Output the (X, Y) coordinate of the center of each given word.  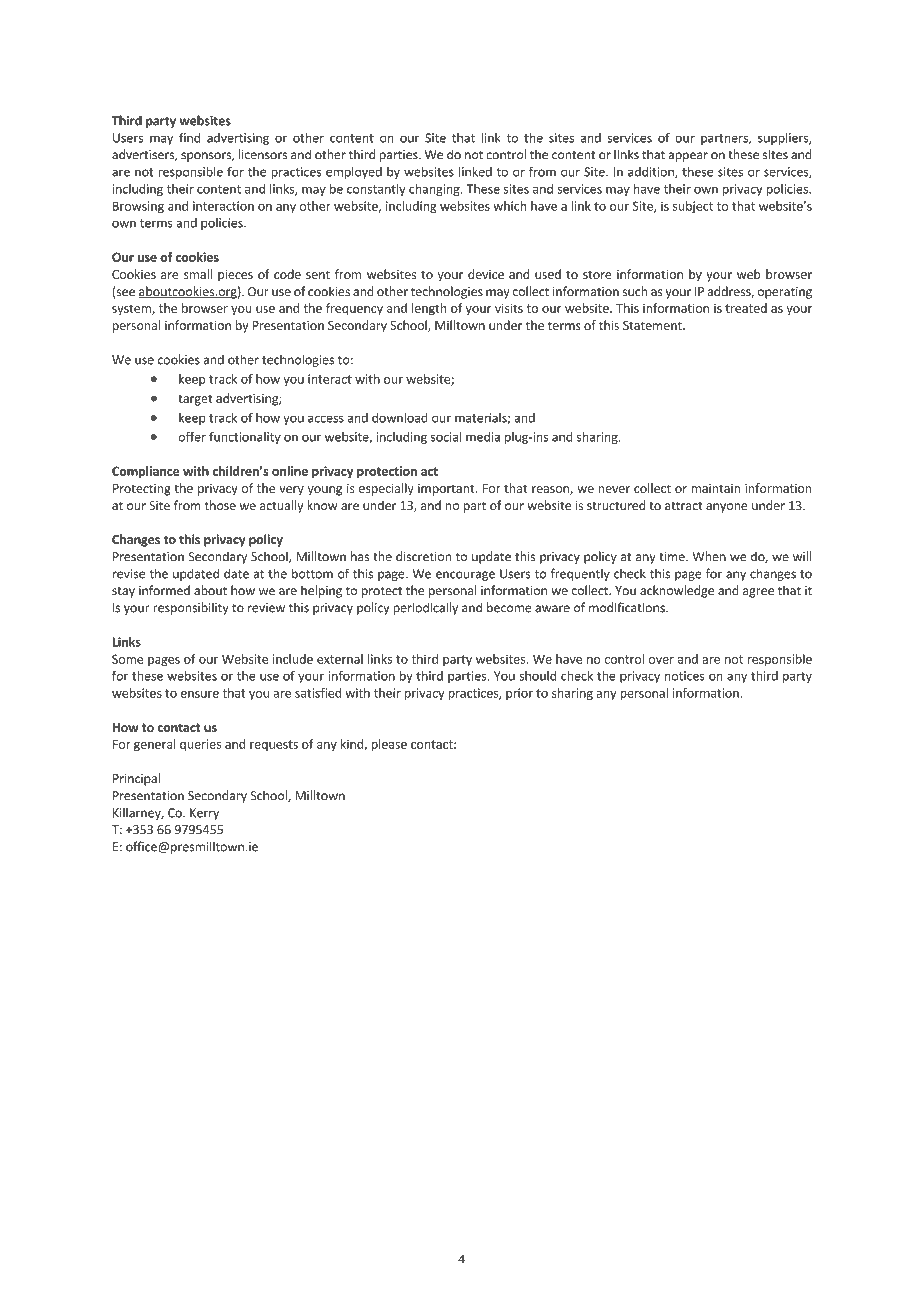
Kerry (204, 814)
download (400, 418)
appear (688, 157)
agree (758, 593)
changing (435, 190)
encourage (465, 576)
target (195, 400)
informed (164, 590)
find (189, 137)
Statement (653, 325)
